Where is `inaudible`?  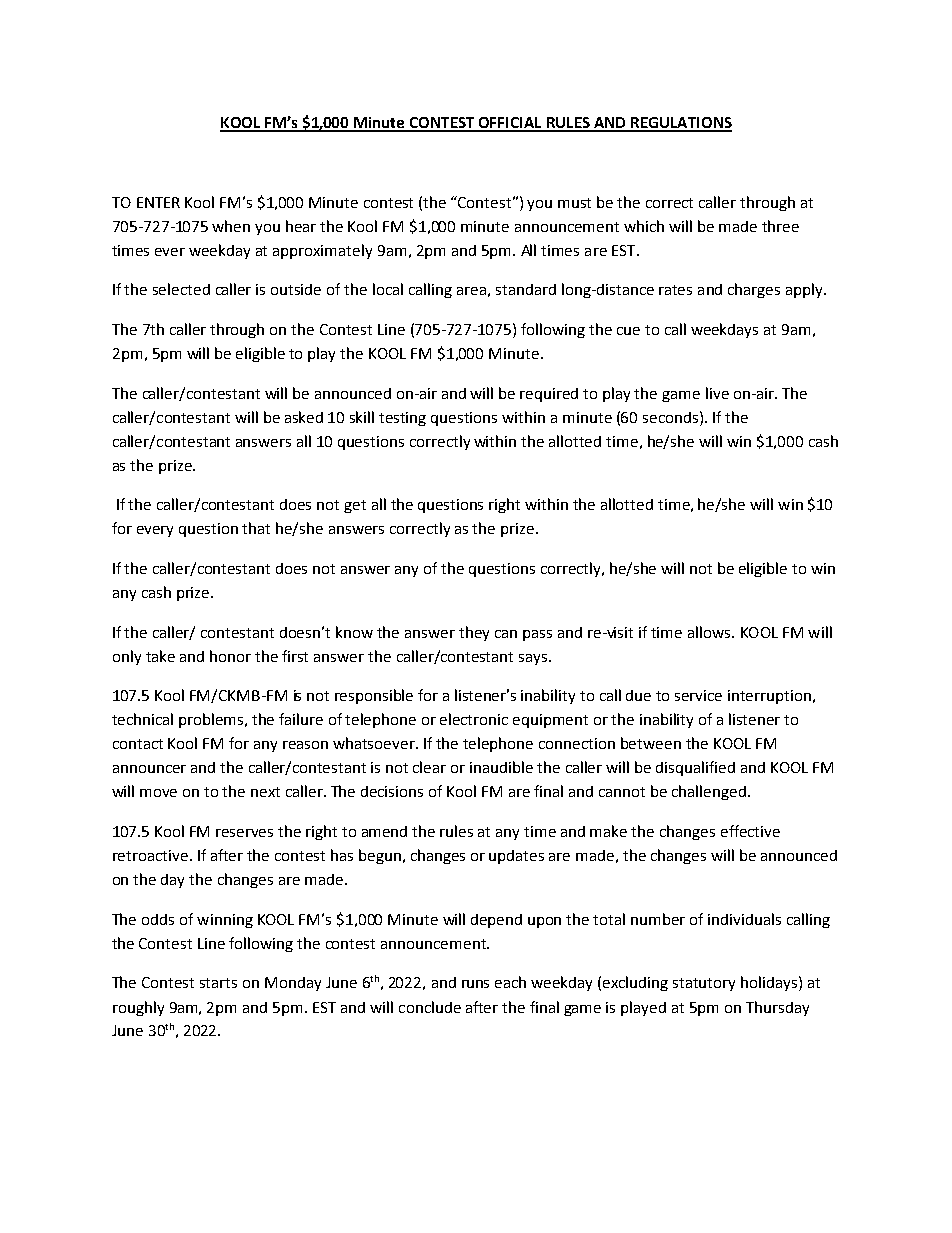
inaudible is located at coordinates (501, 767).
